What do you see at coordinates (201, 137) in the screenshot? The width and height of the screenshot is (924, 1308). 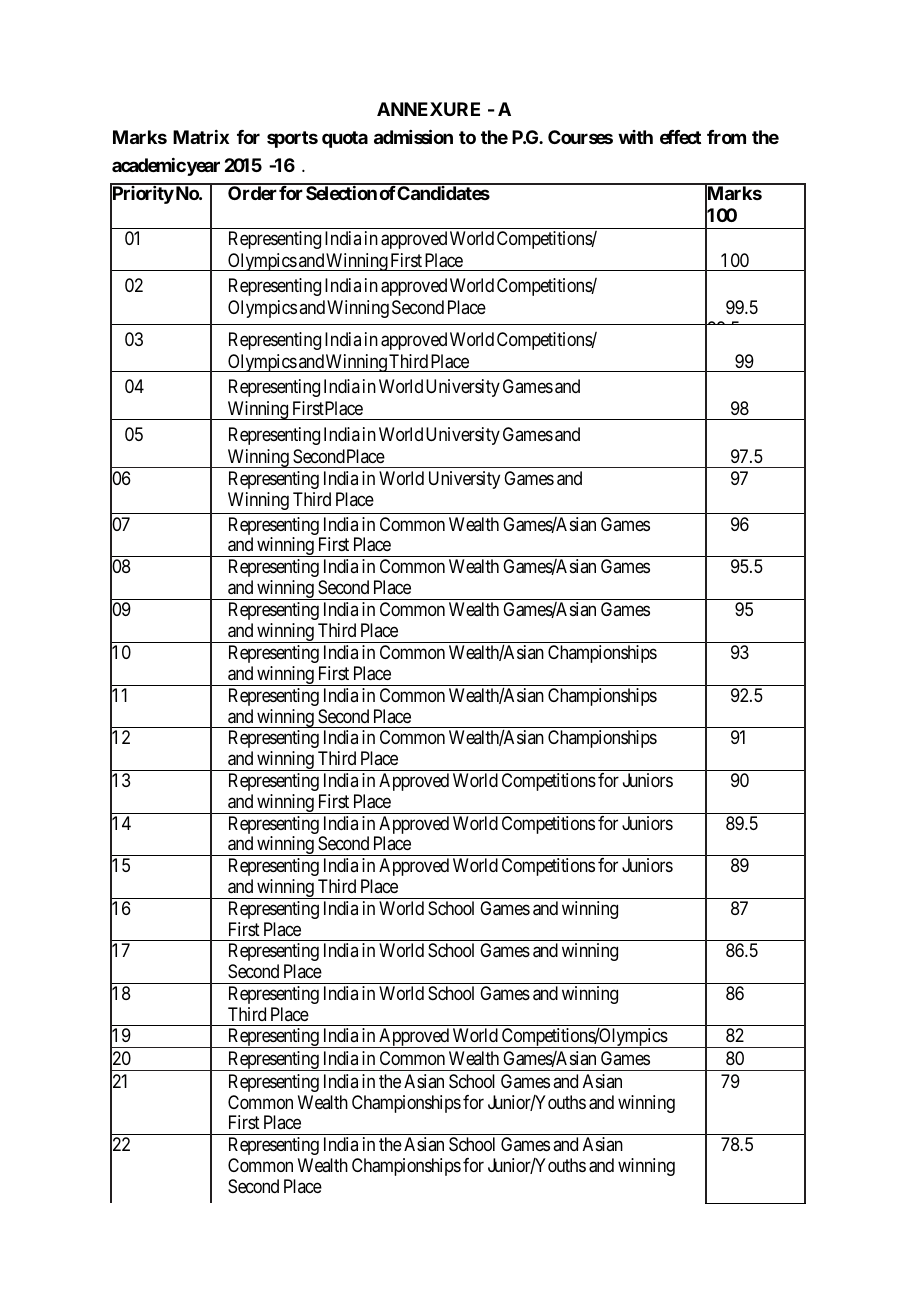 I see `Matrix` at bounding box center [201, 137].
